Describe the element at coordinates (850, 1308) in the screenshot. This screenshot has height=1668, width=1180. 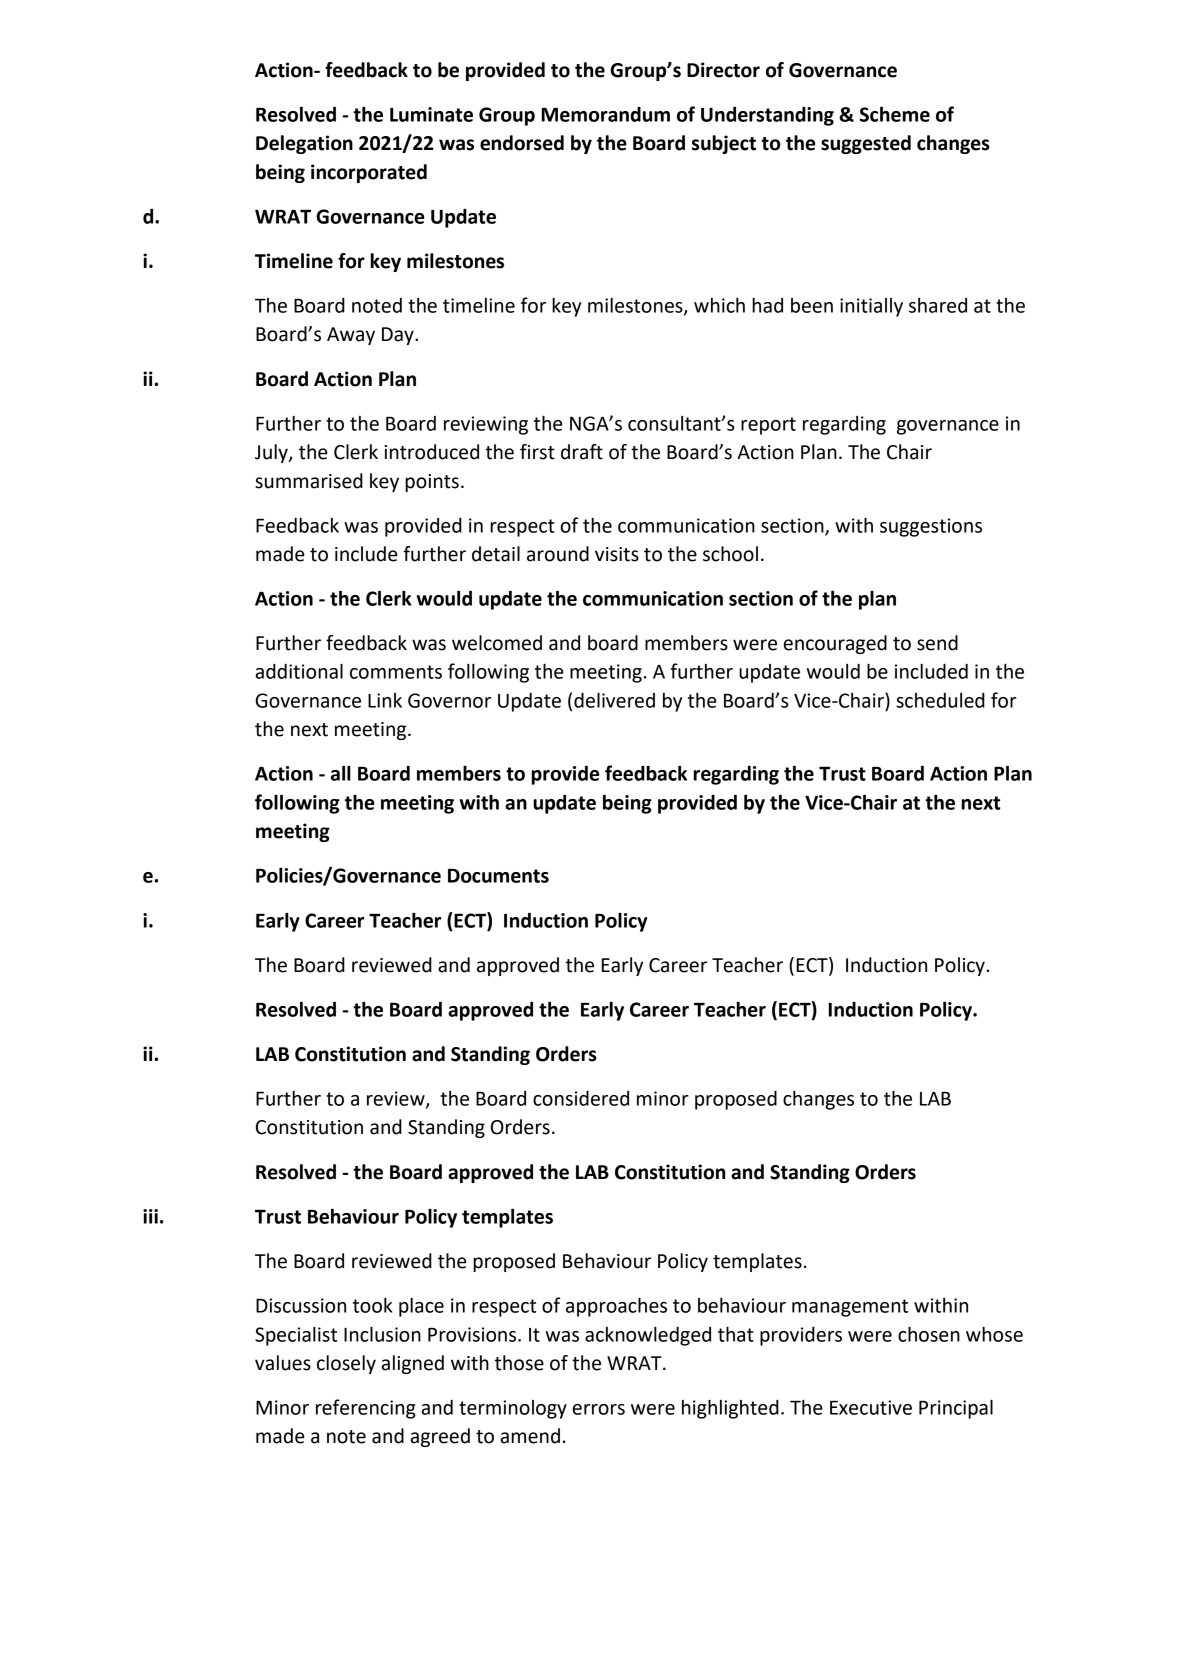
I see `management` at that location.
